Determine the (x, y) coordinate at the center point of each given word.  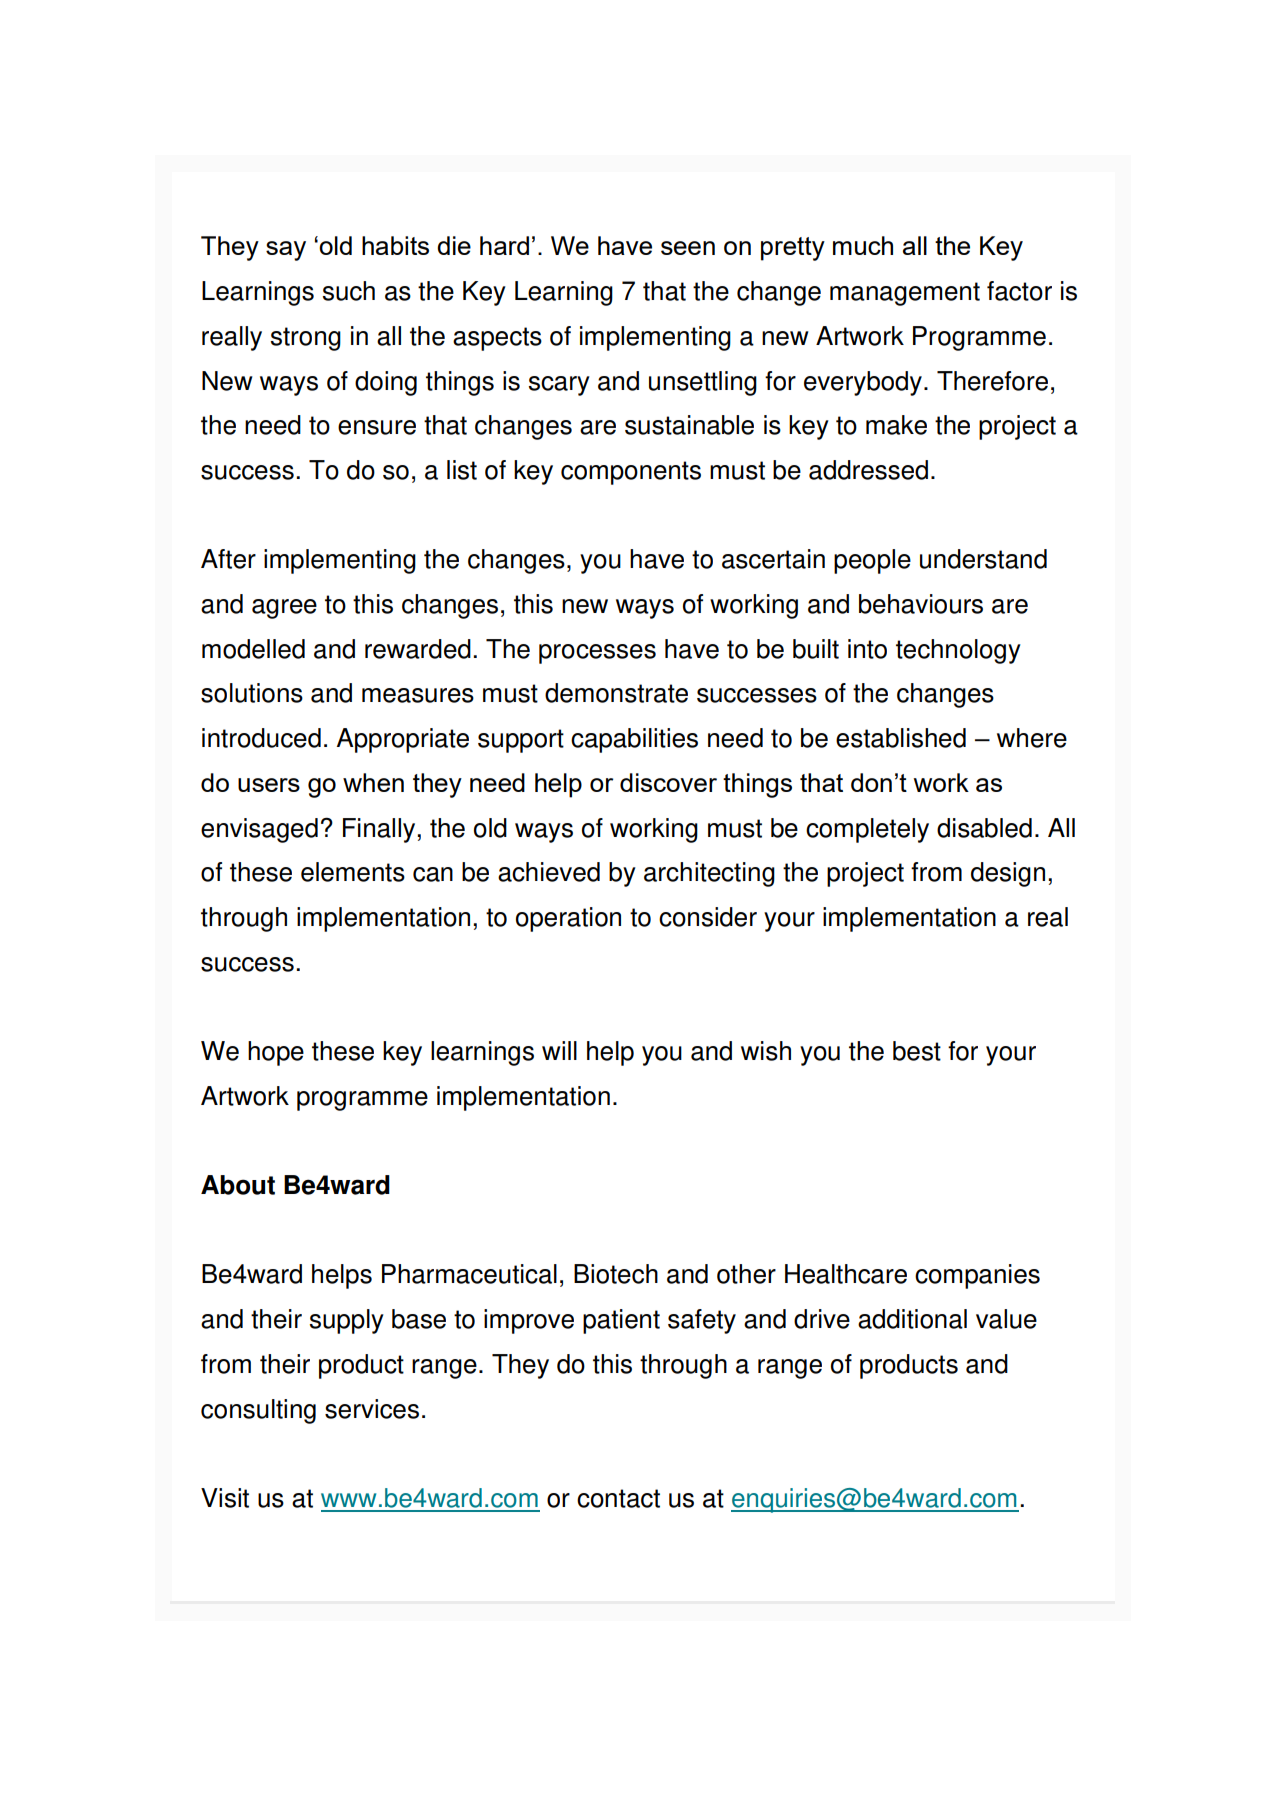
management (905, 294)
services (372, 1409)
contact (618, 1498)
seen (688, 248)
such (349, 291)
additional (912, 1319)
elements (353, 872)
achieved (549, 872)
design (1008, 874)
